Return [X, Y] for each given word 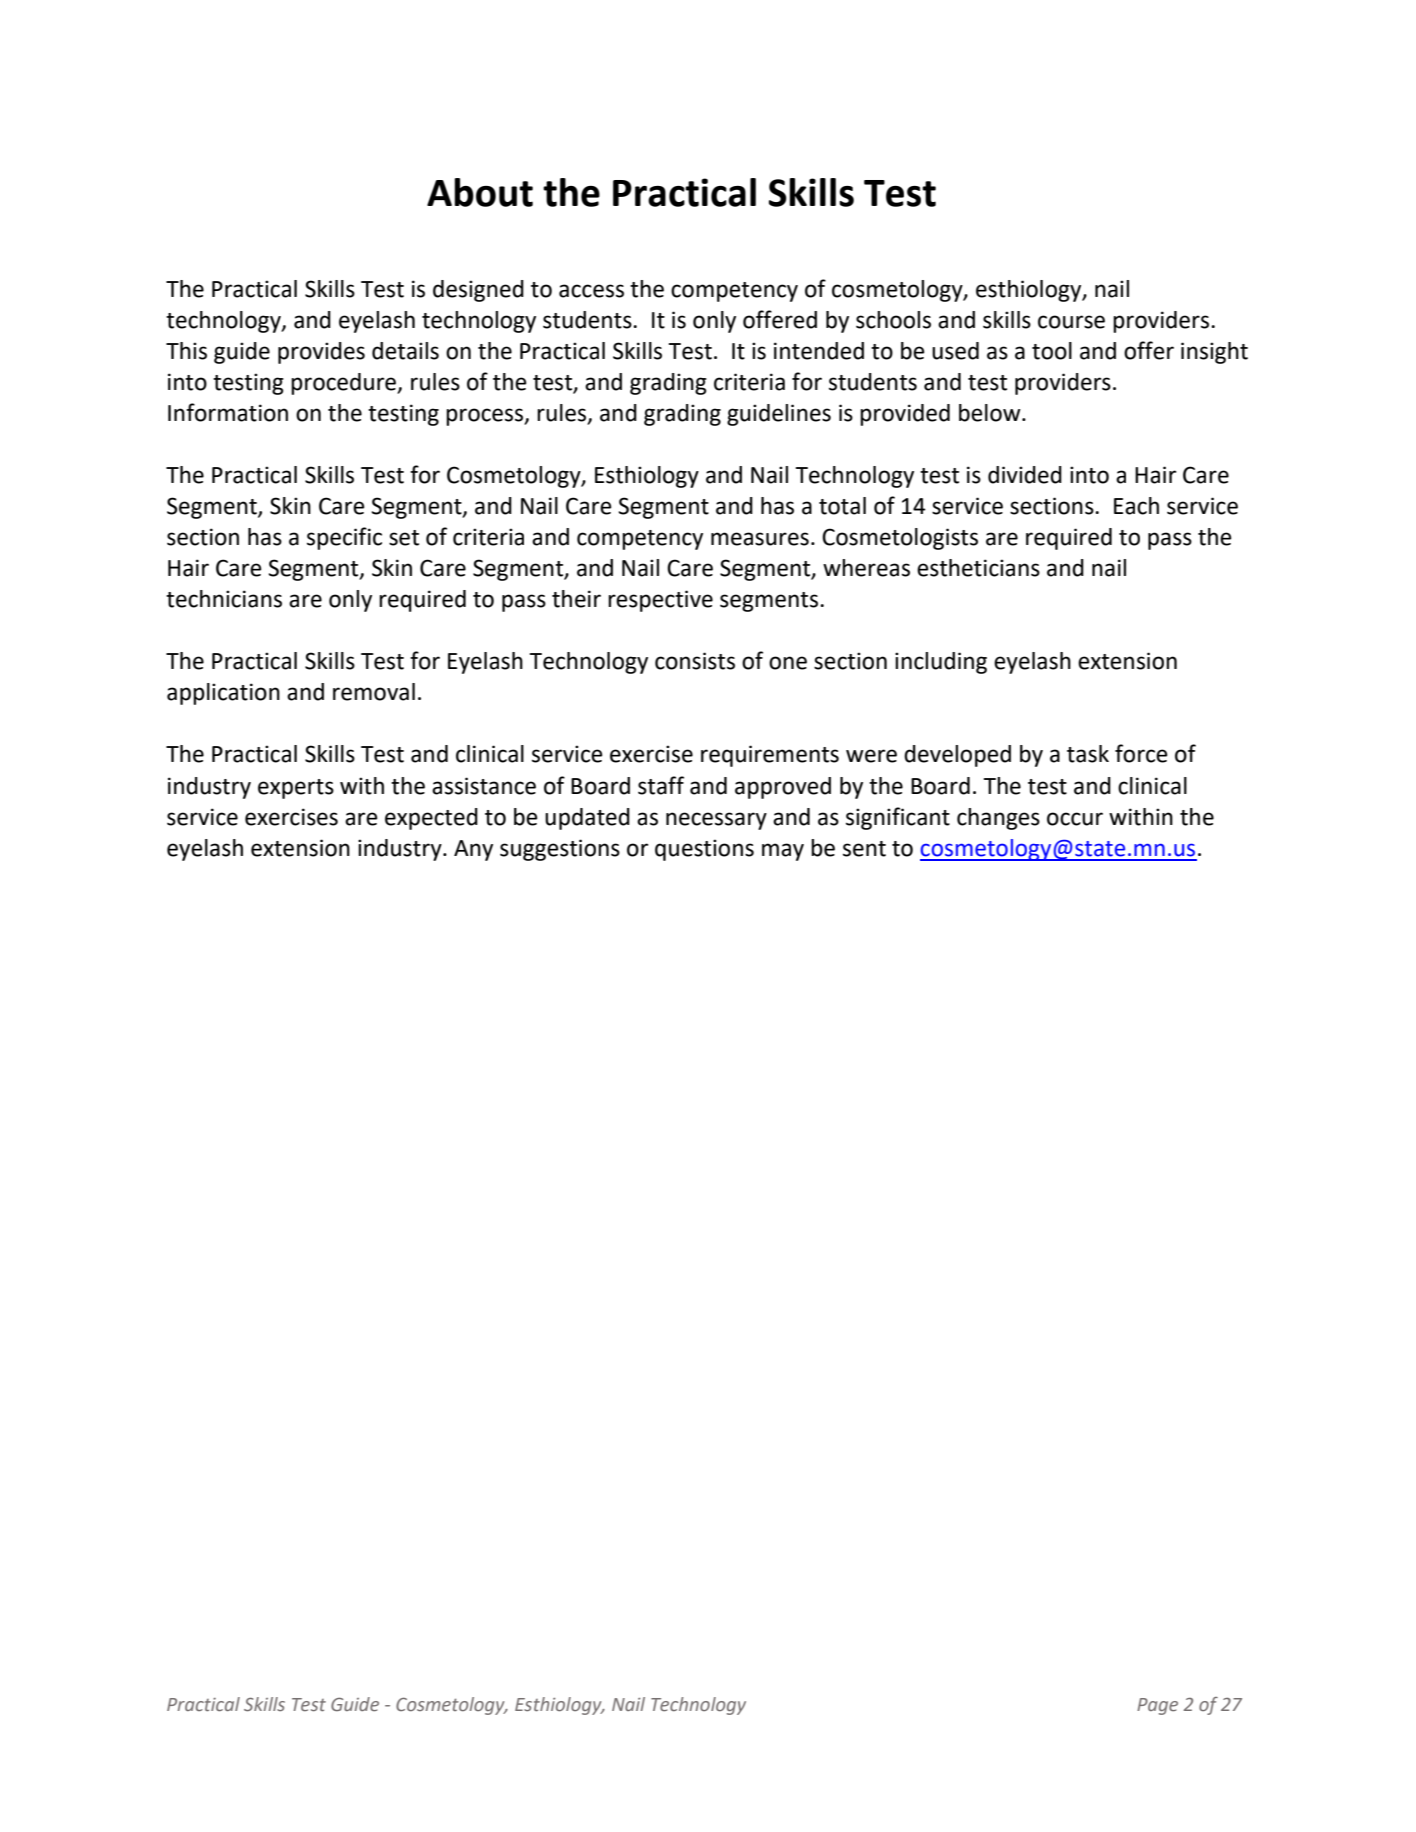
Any [473, 850]
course [1071, 322]
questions [704, 850]
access [591, 291]
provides [321, 353]
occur [1075, 819]
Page [1157, 1706]
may [783, 852]
